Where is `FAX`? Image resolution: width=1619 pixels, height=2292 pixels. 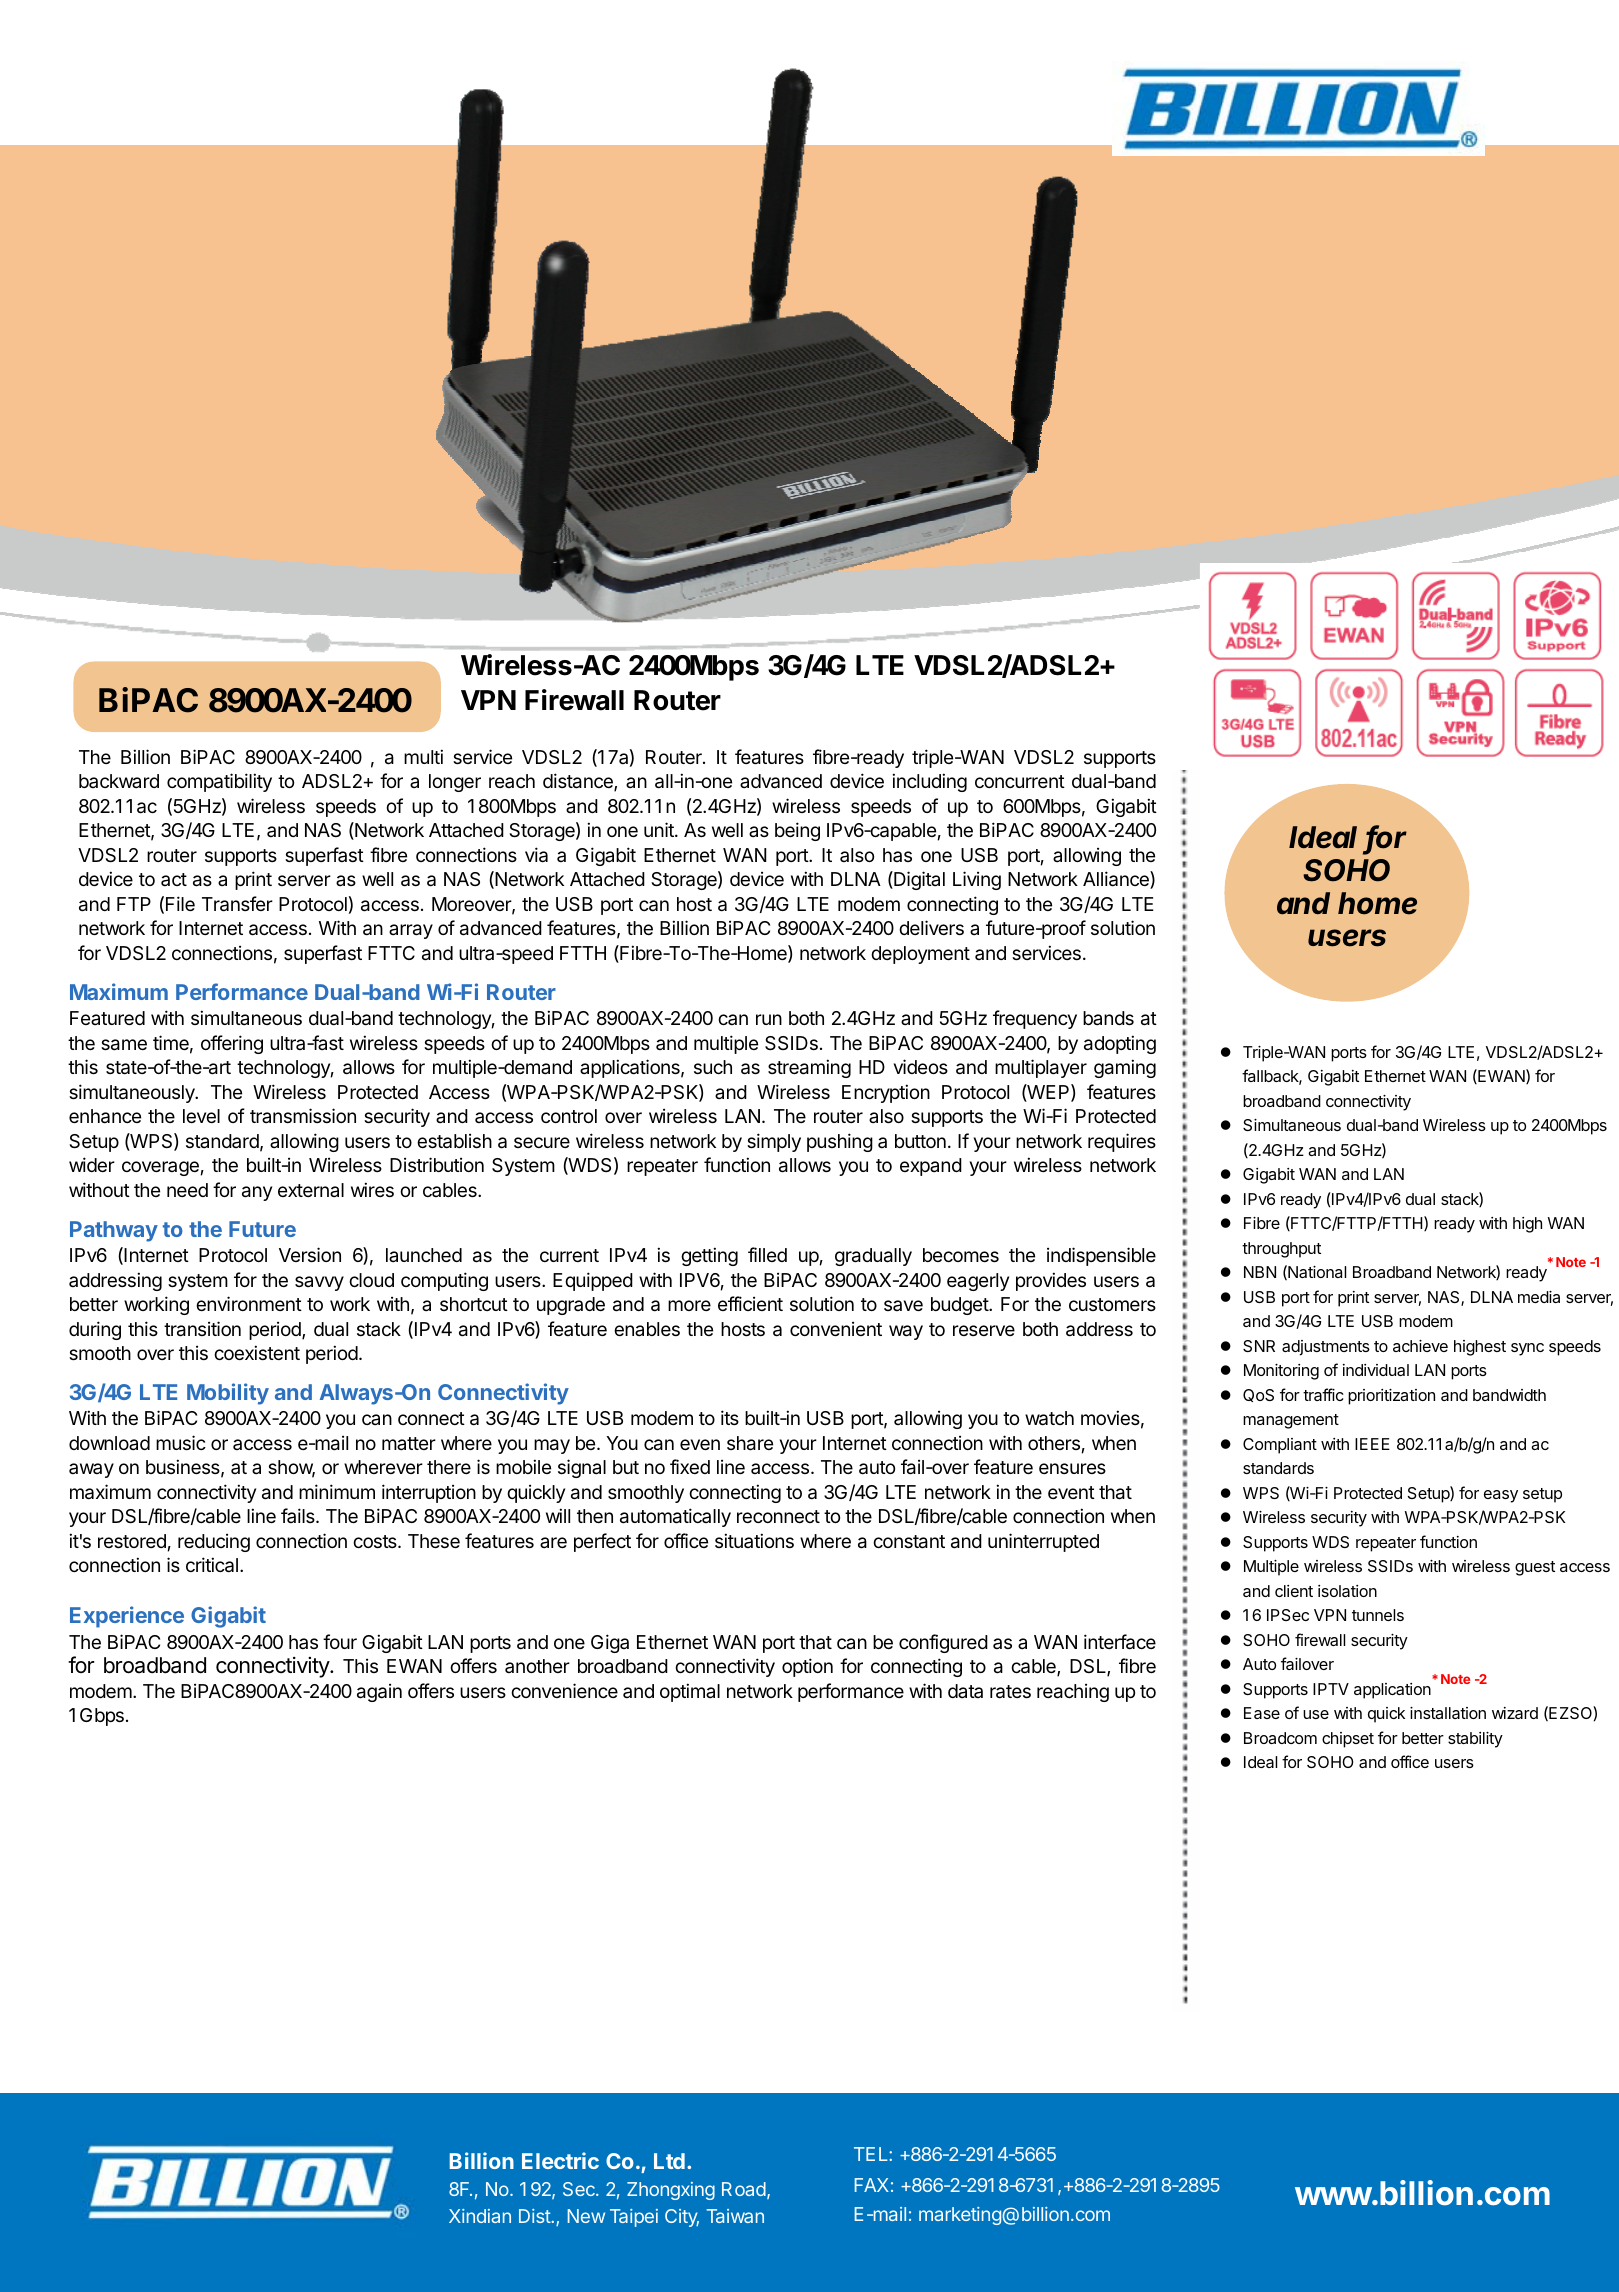
FAX is located at coordinates (872, 2185).
